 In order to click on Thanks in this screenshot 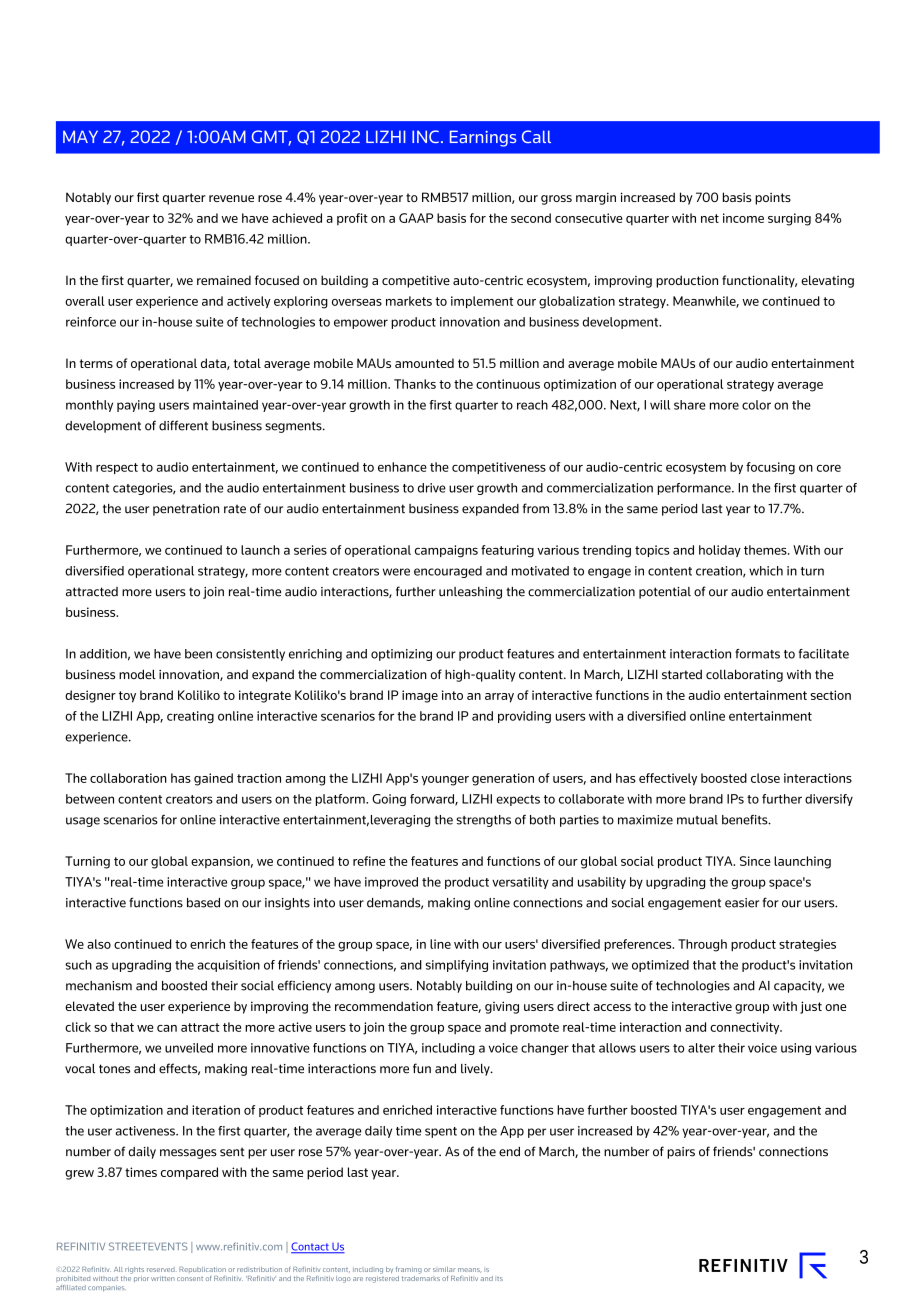, I will do `click(415, 384)`.
